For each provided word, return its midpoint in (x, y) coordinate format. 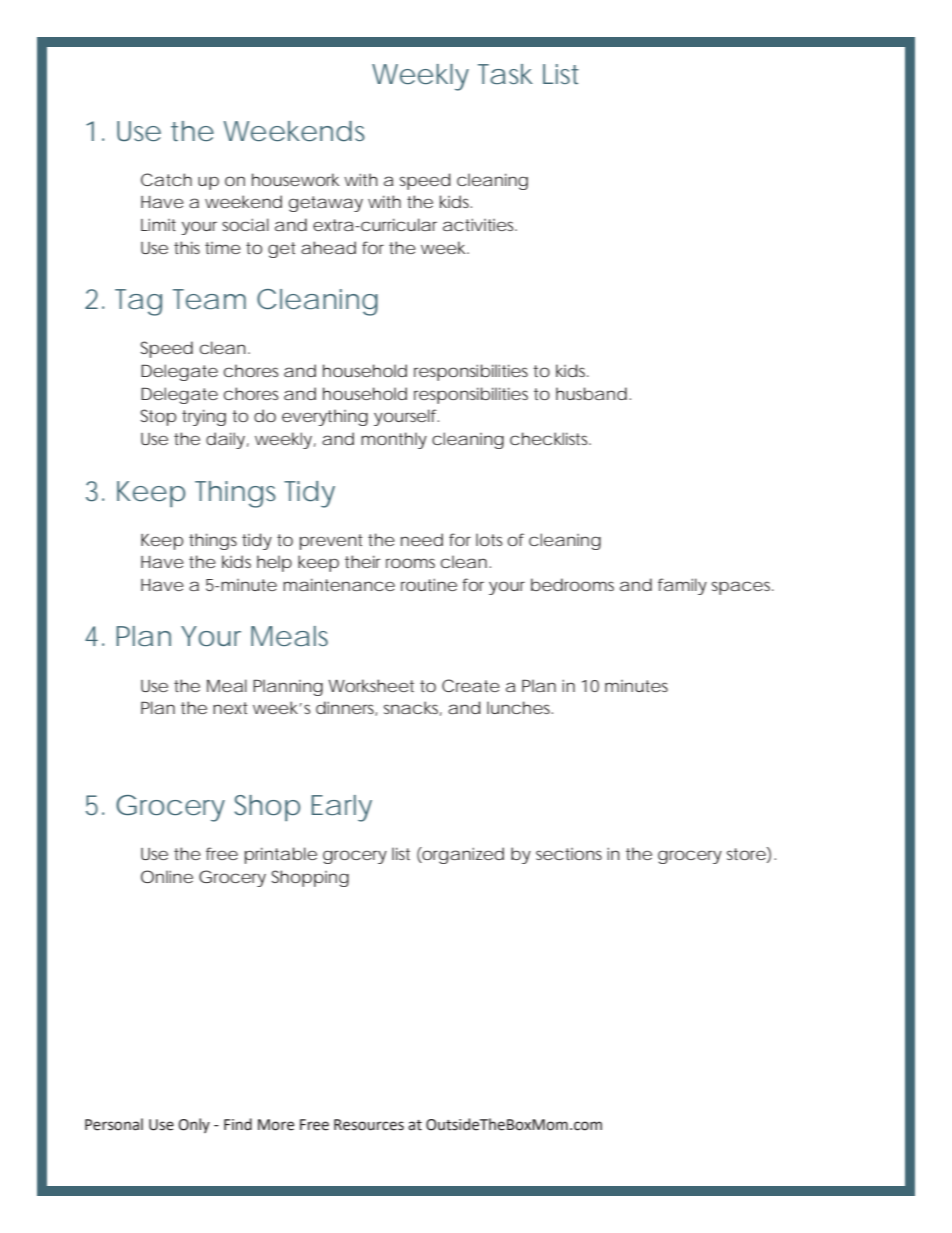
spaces (742, 588)
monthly (394, 440)
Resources (369, 1125)
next (230, 708)
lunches (520, 707)
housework (295, 179)
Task (505, 74)
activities (480, 224)
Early (341, 808)
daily (225, 440)
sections (569, 854)
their (363, 561)
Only (194, 1125)
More (276, 1125)
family (682, 586)
